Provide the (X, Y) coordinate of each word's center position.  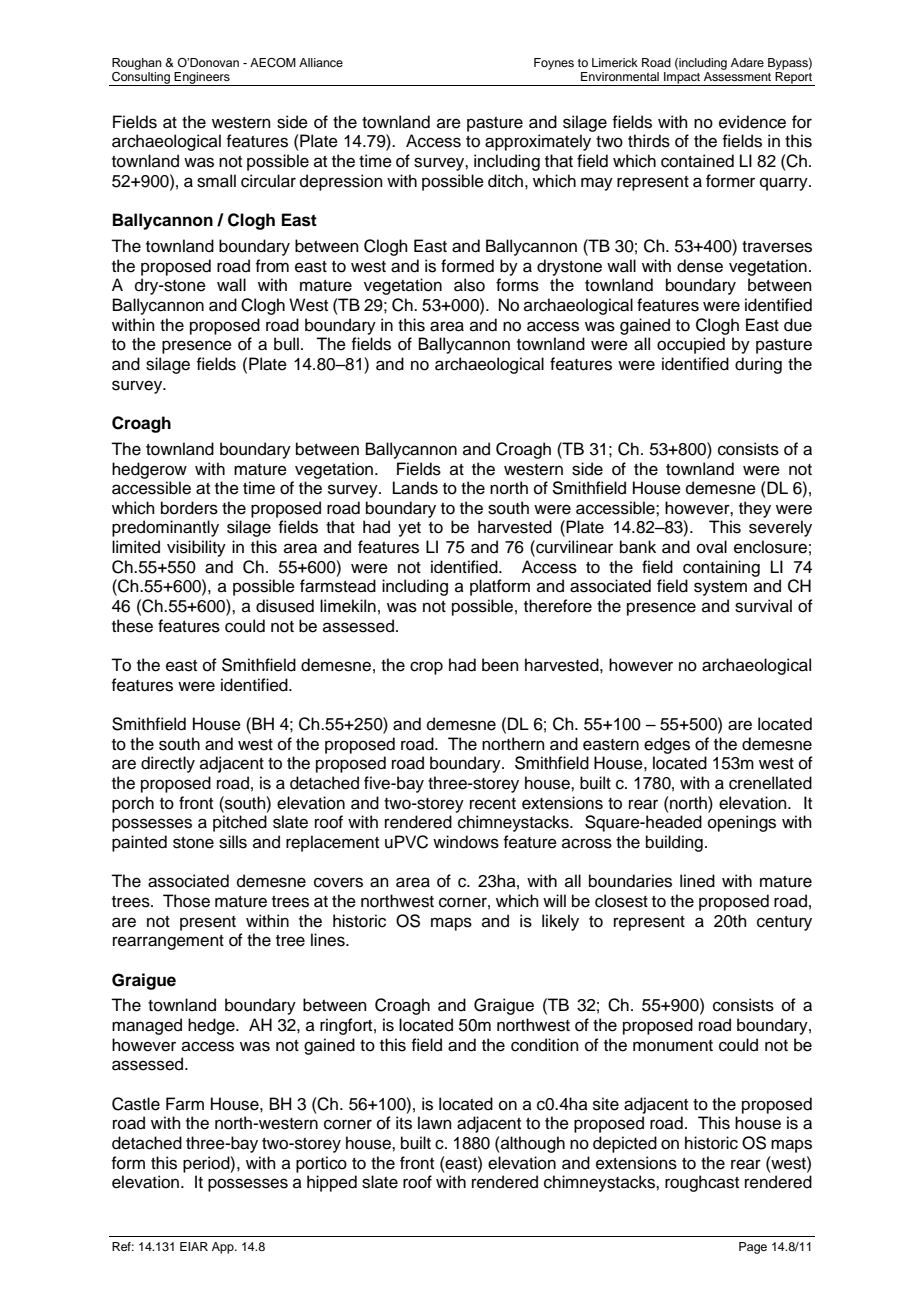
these (132, 626)
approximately (538, 142)
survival (763, 606)
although (532, 1144)
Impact (682, 79)
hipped (332, 1183)
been (500, 665)
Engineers (202, 79)
